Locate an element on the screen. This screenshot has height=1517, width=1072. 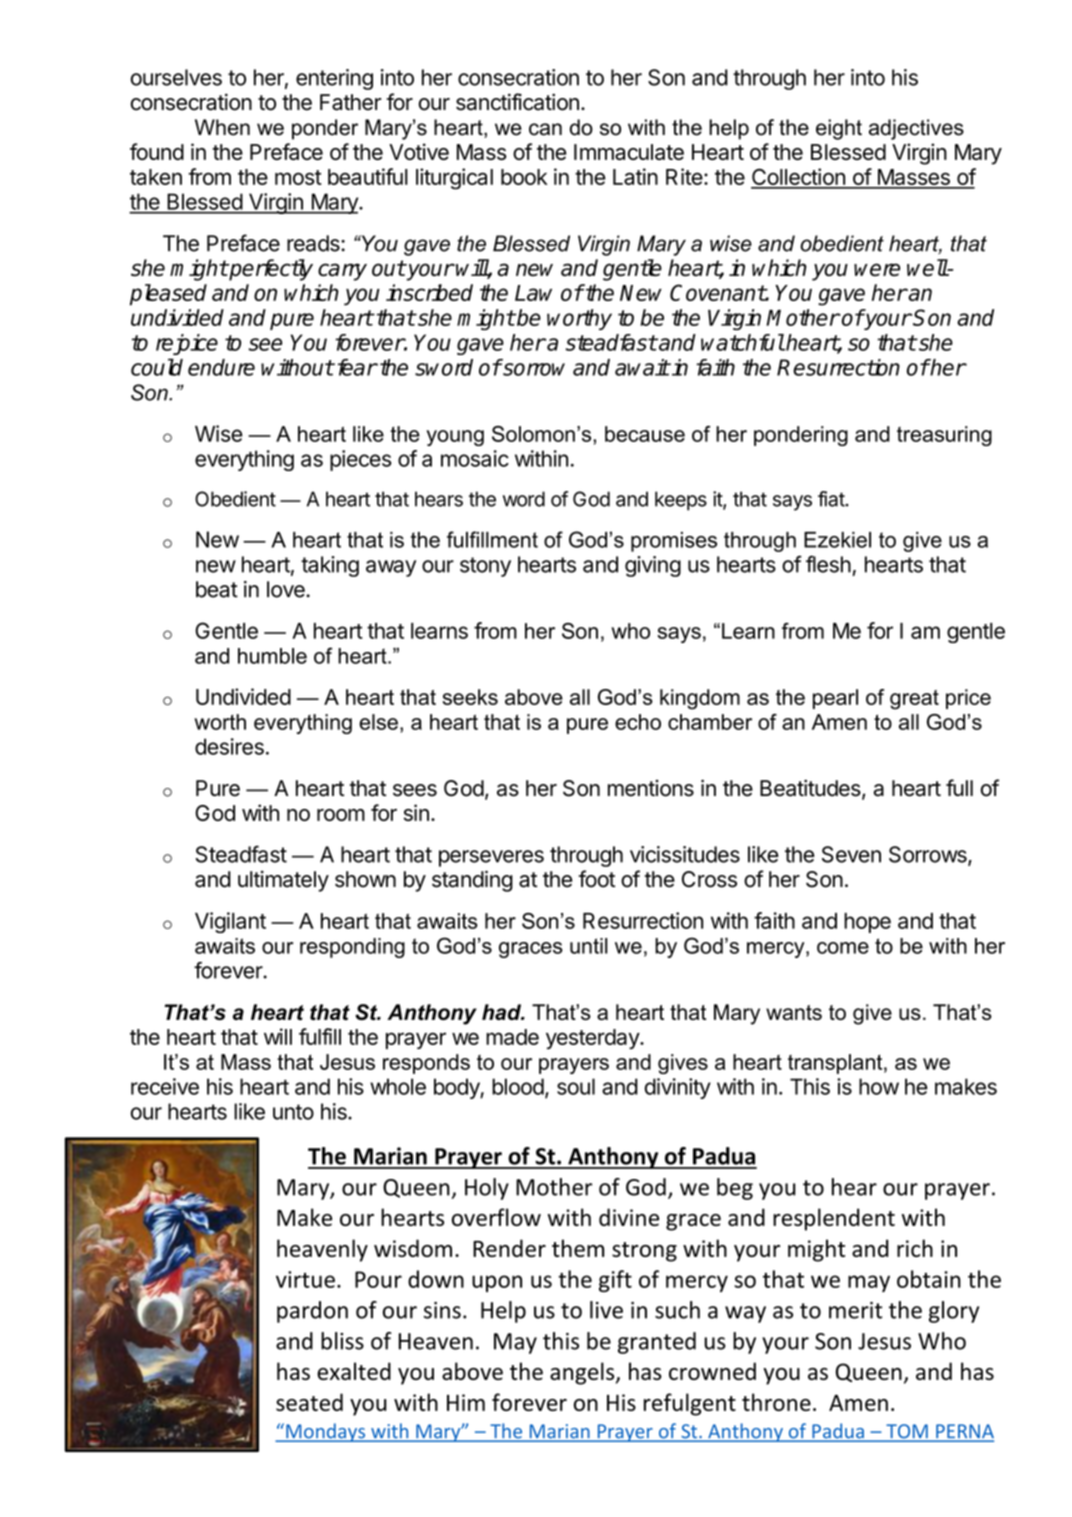
echo is located at coordinates (638, 722).
